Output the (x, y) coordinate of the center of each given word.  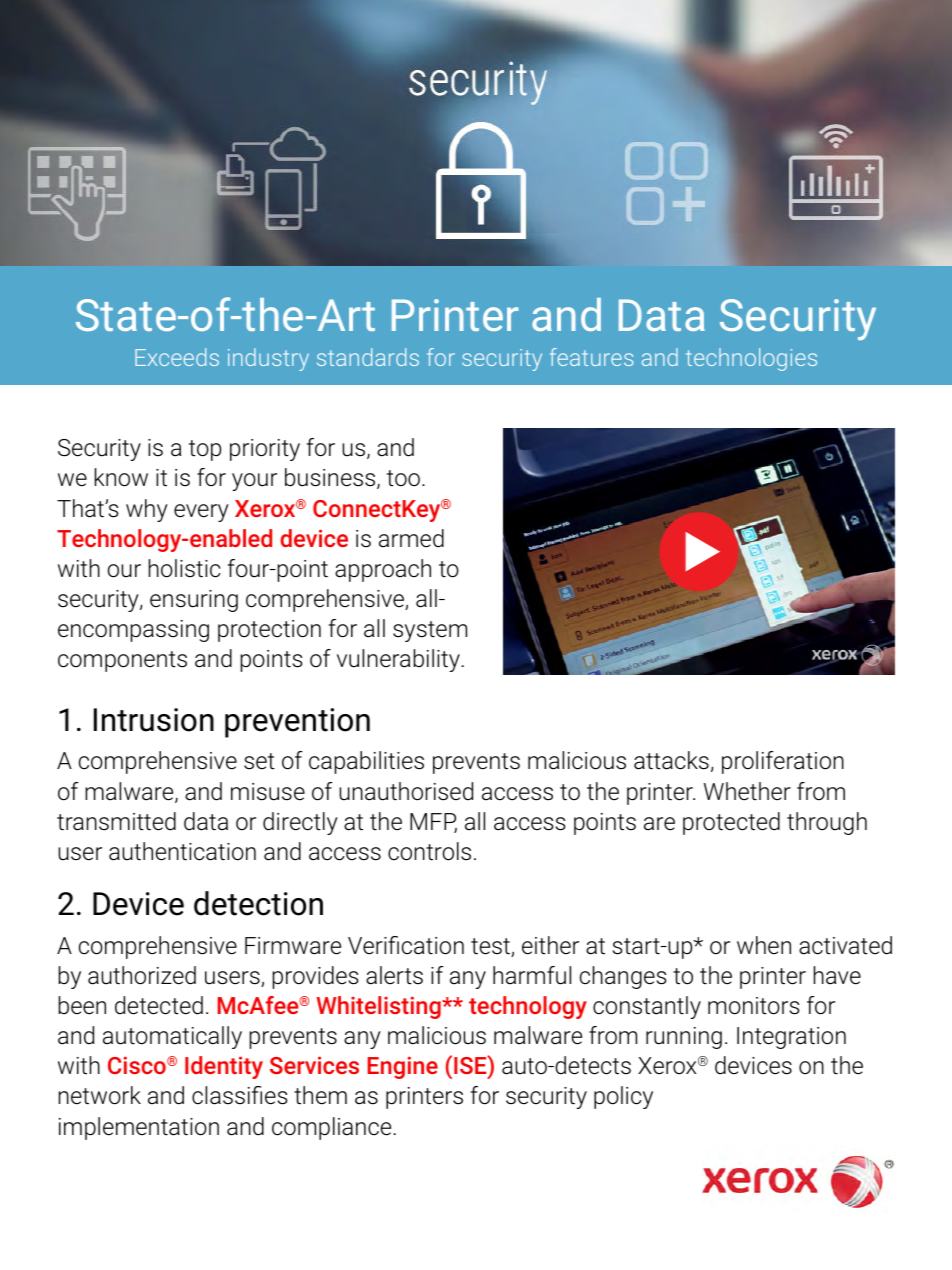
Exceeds (177, 357)
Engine (402, 1067)
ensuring (194, 601)
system (430, 631)
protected (731, 823)
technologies (751, 359)
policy (623, 1097)
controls (429, 851)
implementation (139, 1128)
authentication (182, 851)
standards (368, 357)
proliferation (783, 762)
